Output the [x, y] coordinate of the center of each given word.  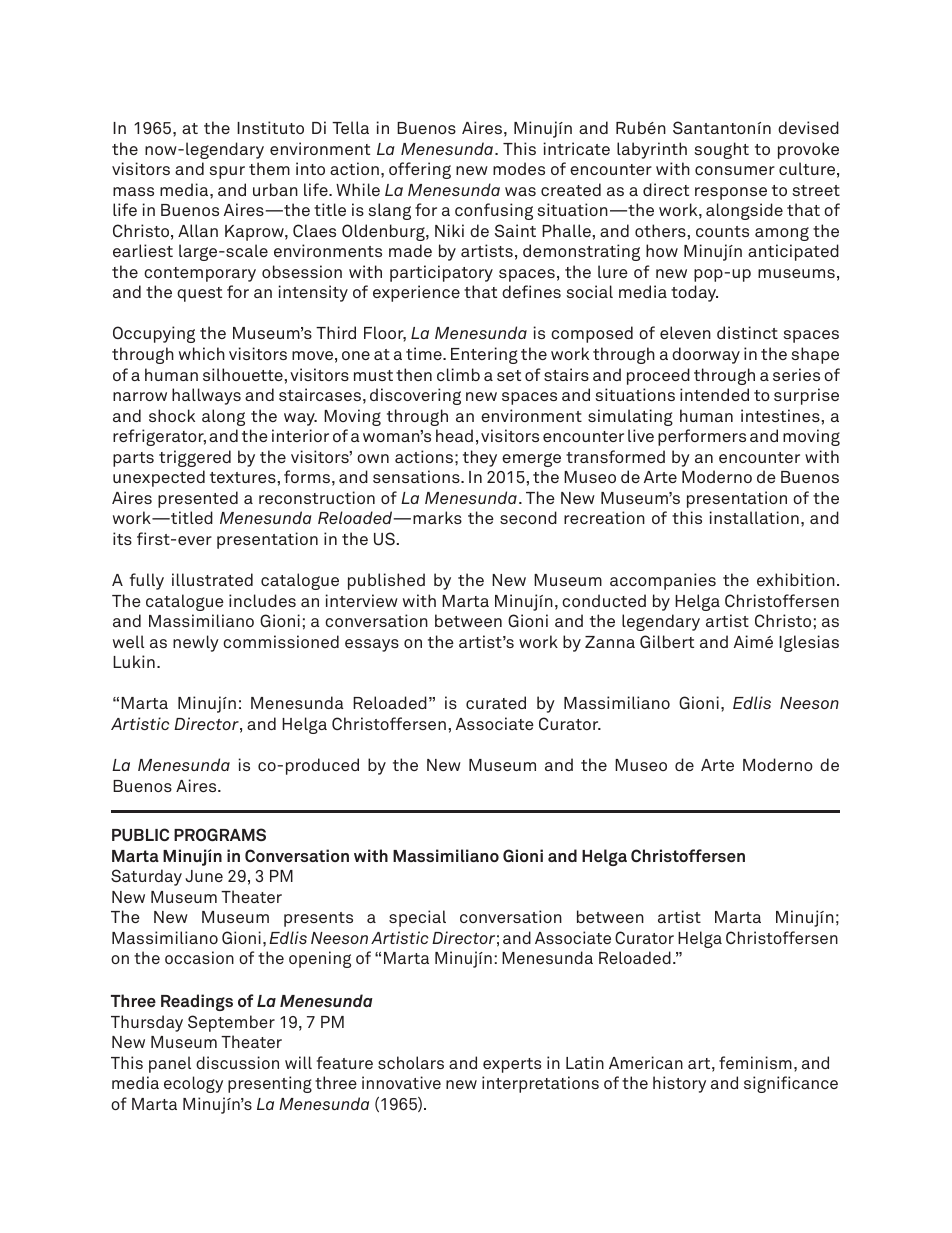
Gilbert [667, 641]
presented [198, 499]
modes [519, 168]
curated [496, 702]
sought [721, 150]
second [528, 517]
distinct [747, 332]
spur [227, 172]
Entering [484, 355]
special [417, 918]
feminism [755, 1062]
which [202, 353]
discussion [237, 1062]
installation [754, 517]
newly [196, 643]
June [204, 876]
